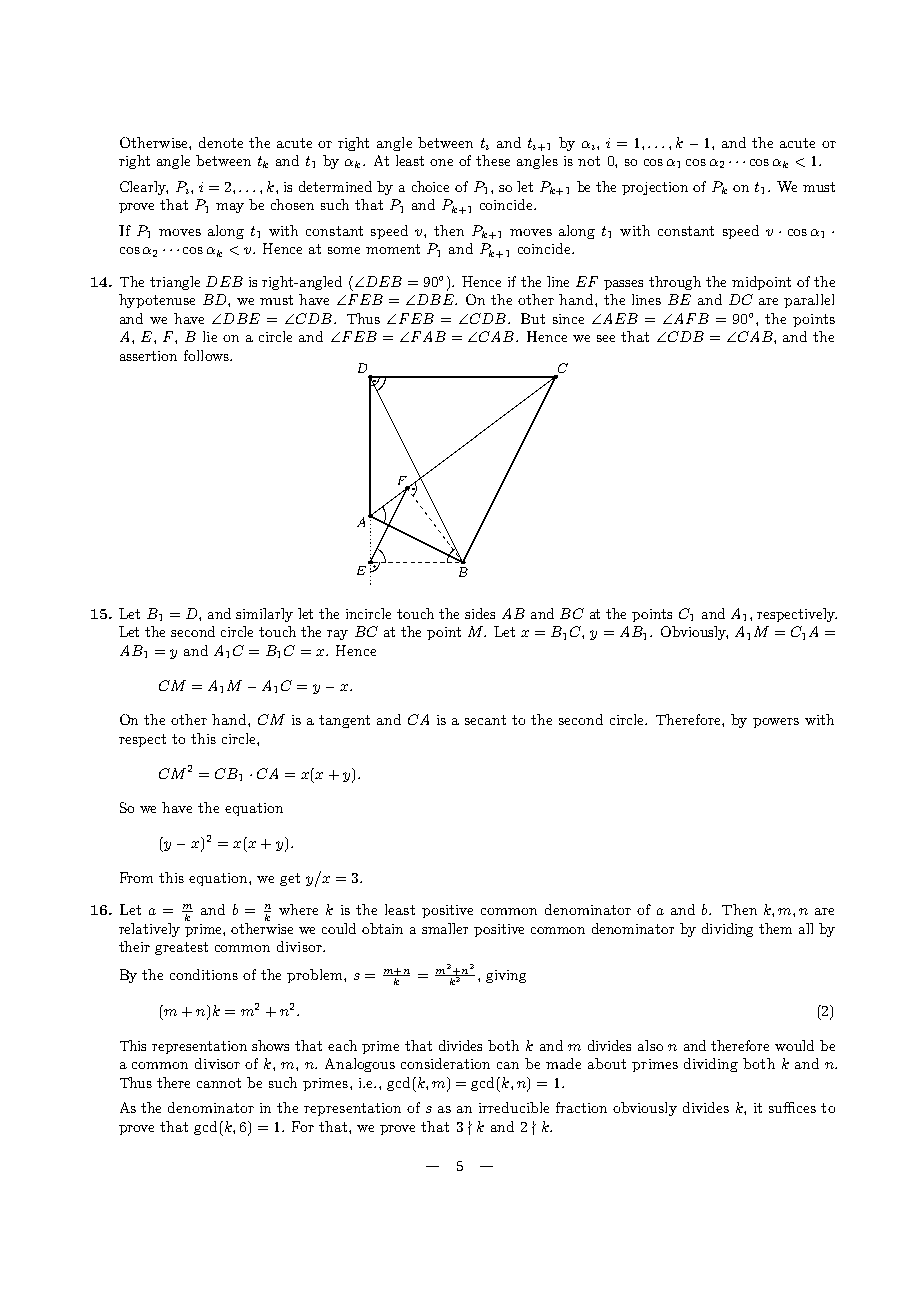 This screenshot has height=1308, width=924. What do you see at coordinates (606, 338) in the screenshot?
I see `see` at bounding box center [606, 338].
